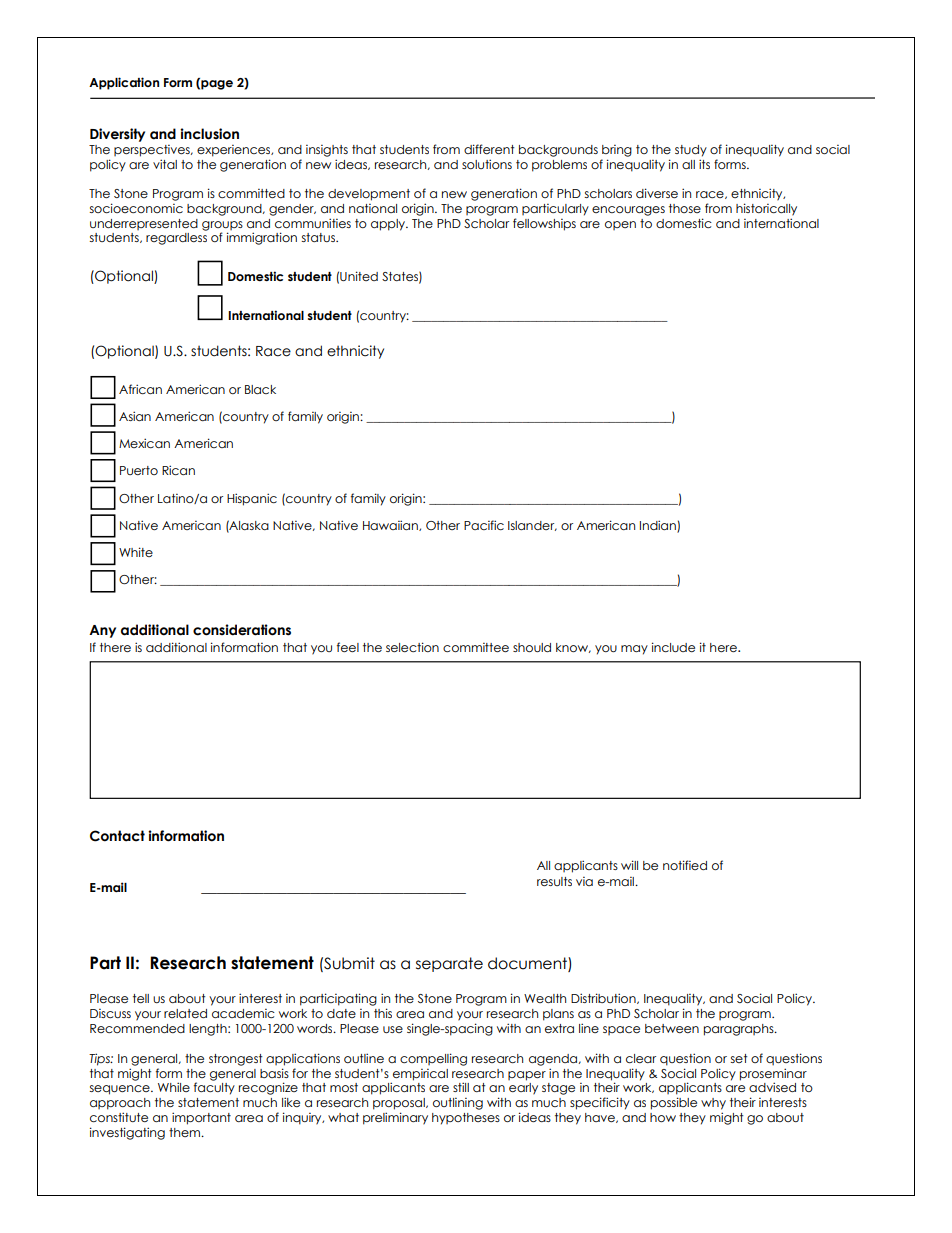 The height and width of the screenshot is (1233, 952). What do you see at coordinates (458, 1104) in the screenshot?
I see `outlining` at bounding box center [458, 1104].
